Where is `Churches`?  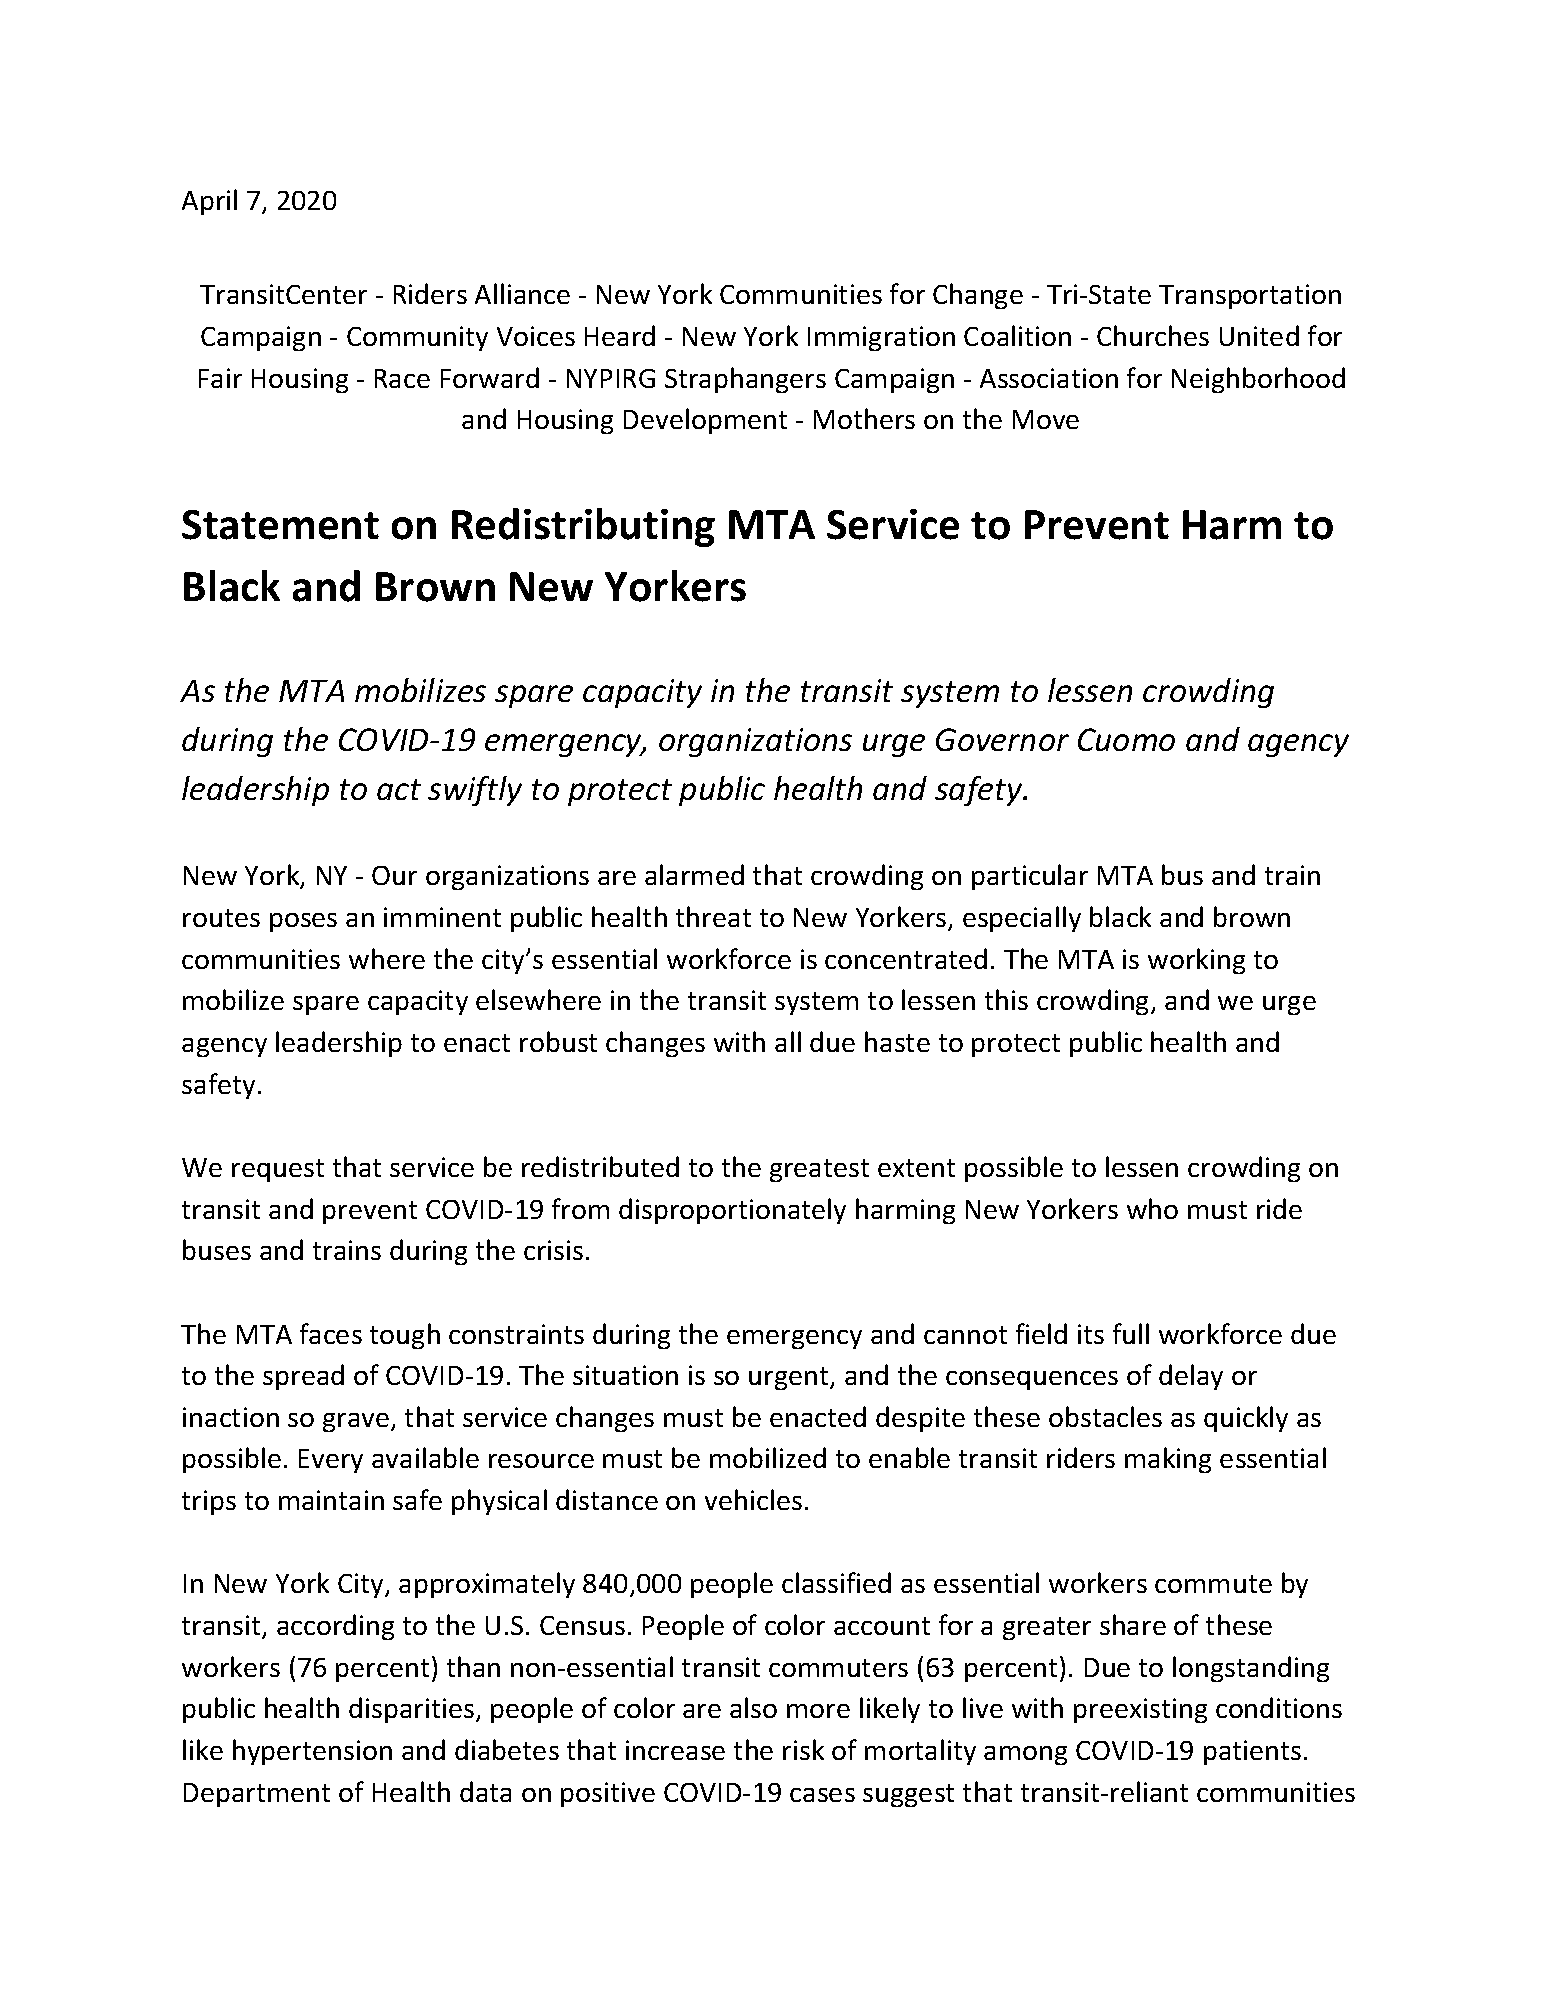 Churches is located at coordinates (1153, 335).
